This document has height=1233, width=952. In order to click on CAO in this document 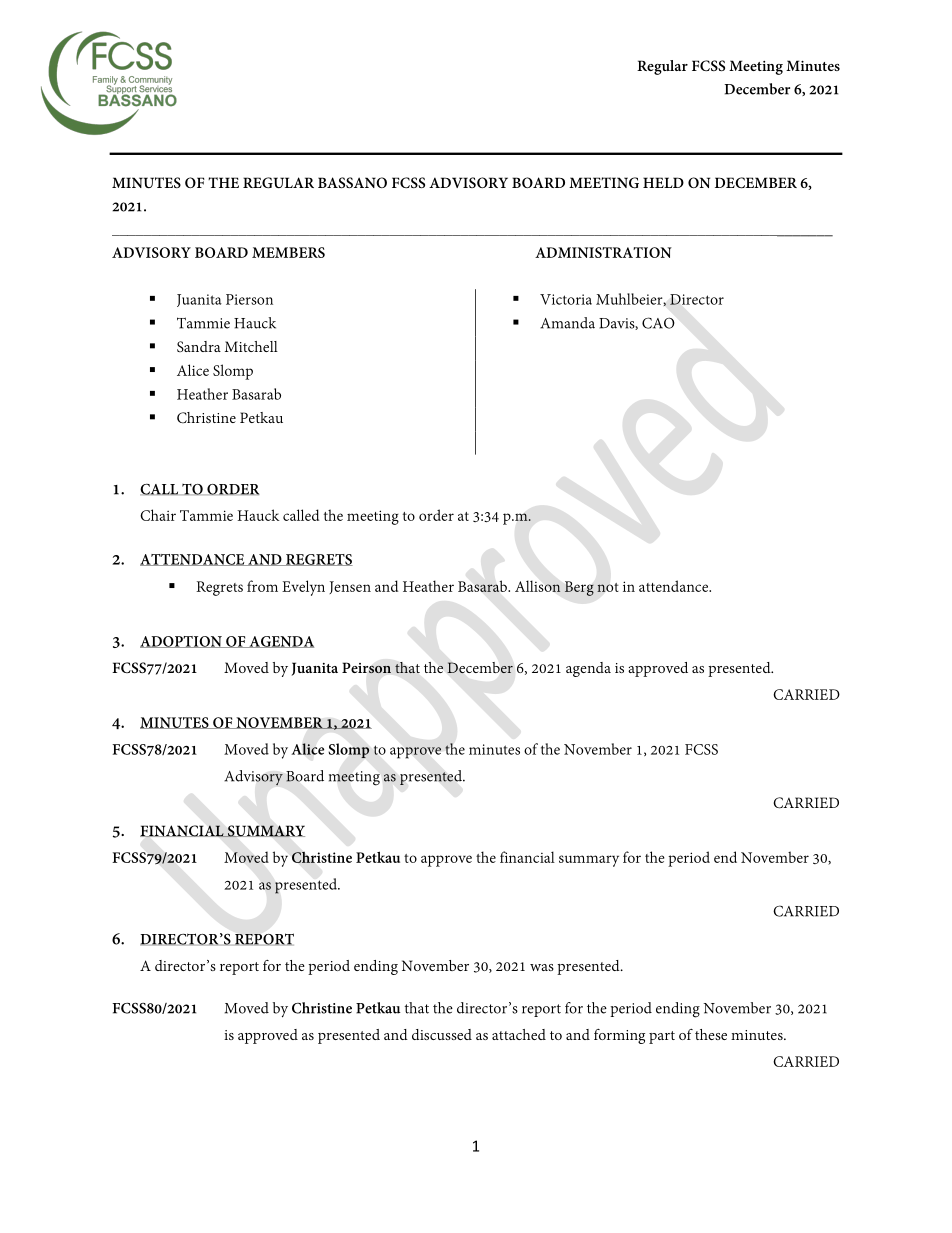, I will do `click(658, 323)`.
